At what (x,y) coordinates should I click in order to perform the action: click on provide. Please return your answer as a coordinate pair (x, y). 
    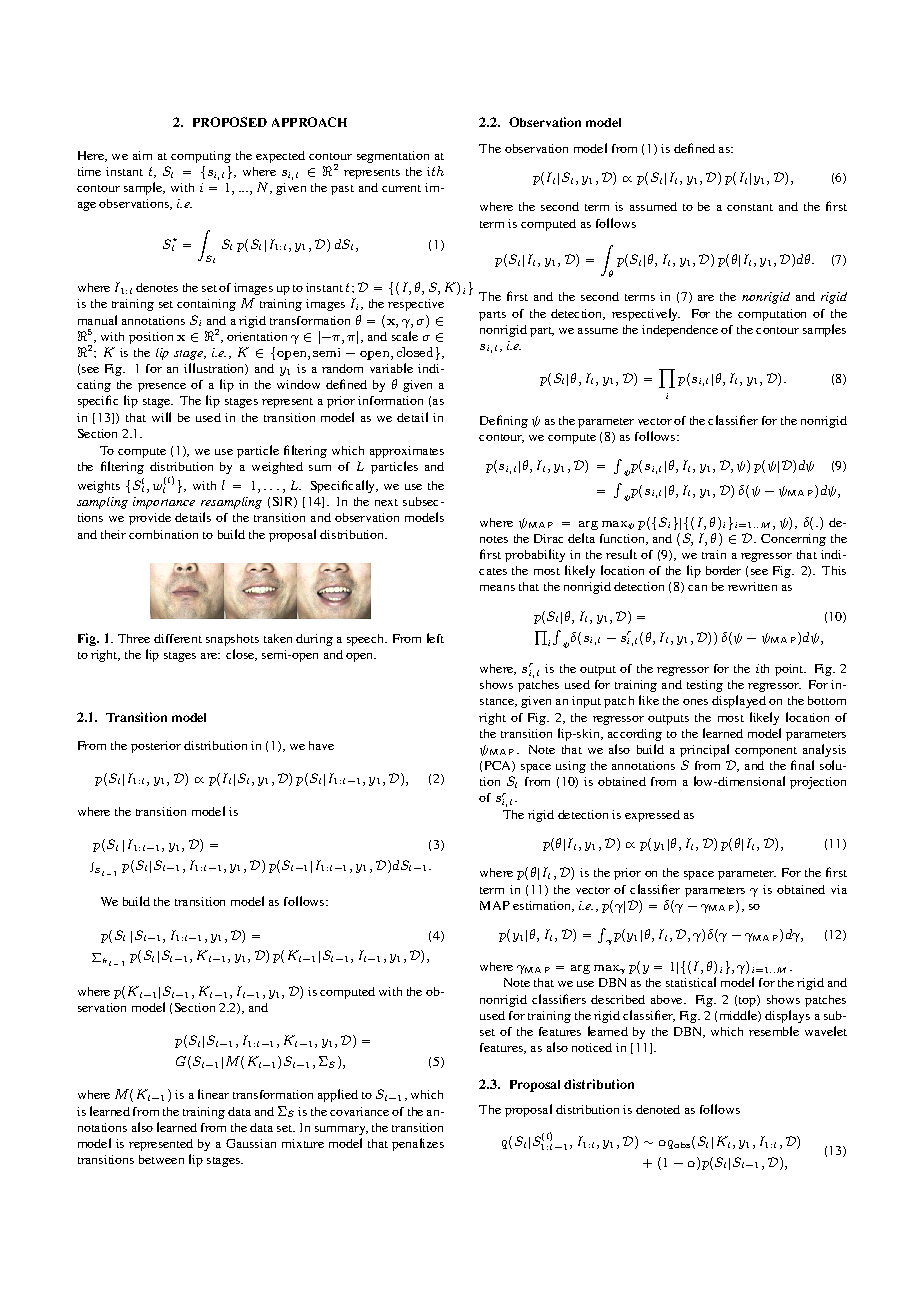
    Looking at the image, I should click on (150, 519).
